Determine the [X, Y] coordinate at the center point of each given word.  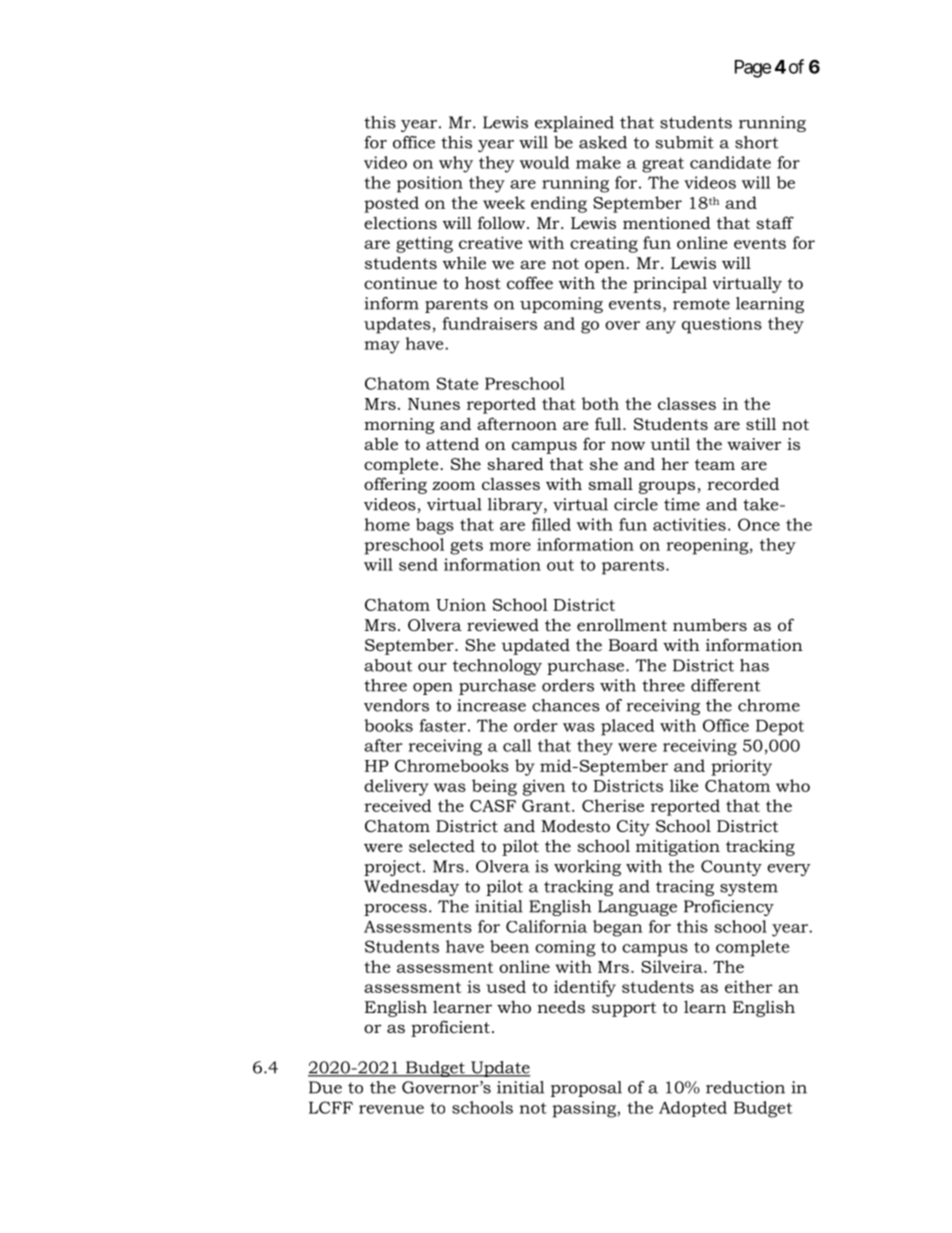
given [544, 787]
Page [753, 69]
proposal [586, 1089]
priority [741, 767]
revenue [391, 1109]
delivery [396, 787]
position [430, 184]
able [381, 443]
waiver [754, 444]
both [600, 403]
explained [574, 124]
